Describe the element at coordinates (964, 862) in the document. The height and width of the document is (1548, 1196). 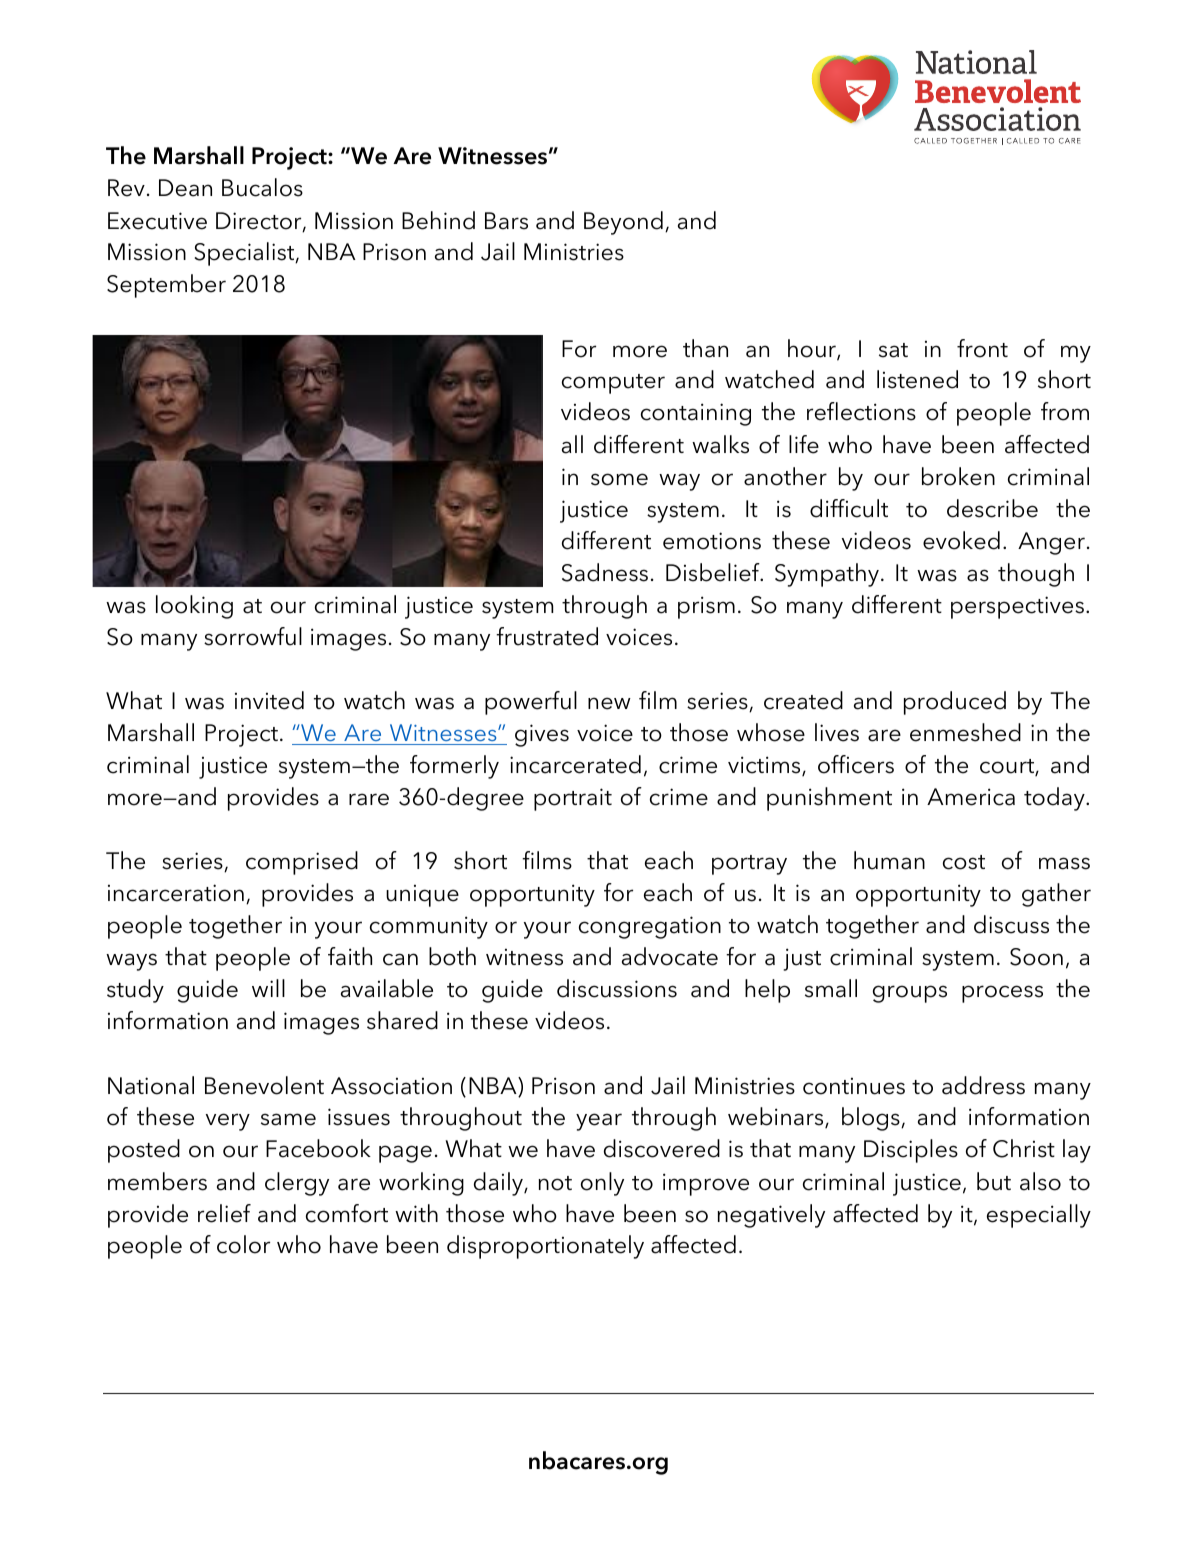
I see `cost` at that location.
